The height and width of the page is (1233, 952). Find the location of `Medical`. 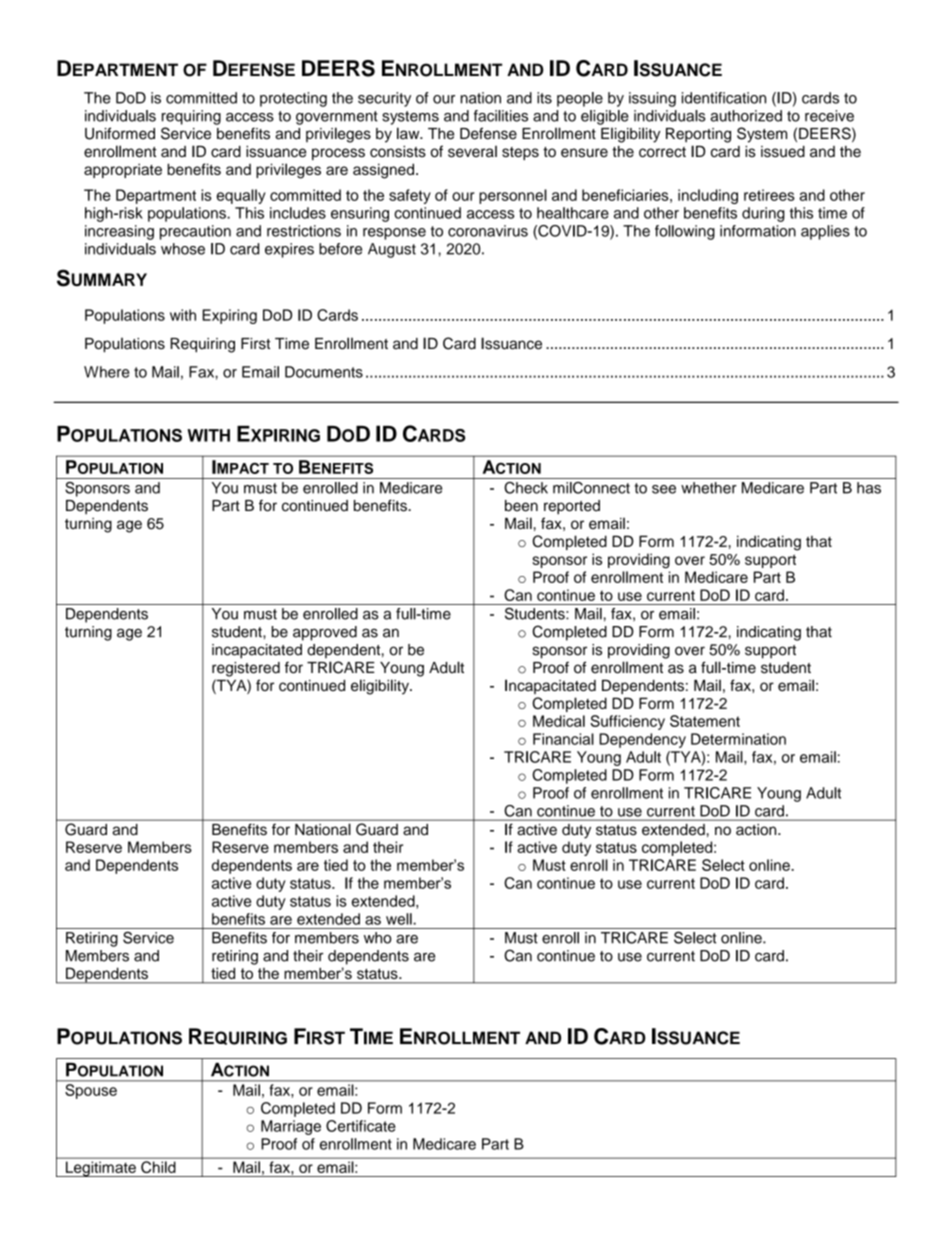

Medical is located at coordinates (559, 721).
